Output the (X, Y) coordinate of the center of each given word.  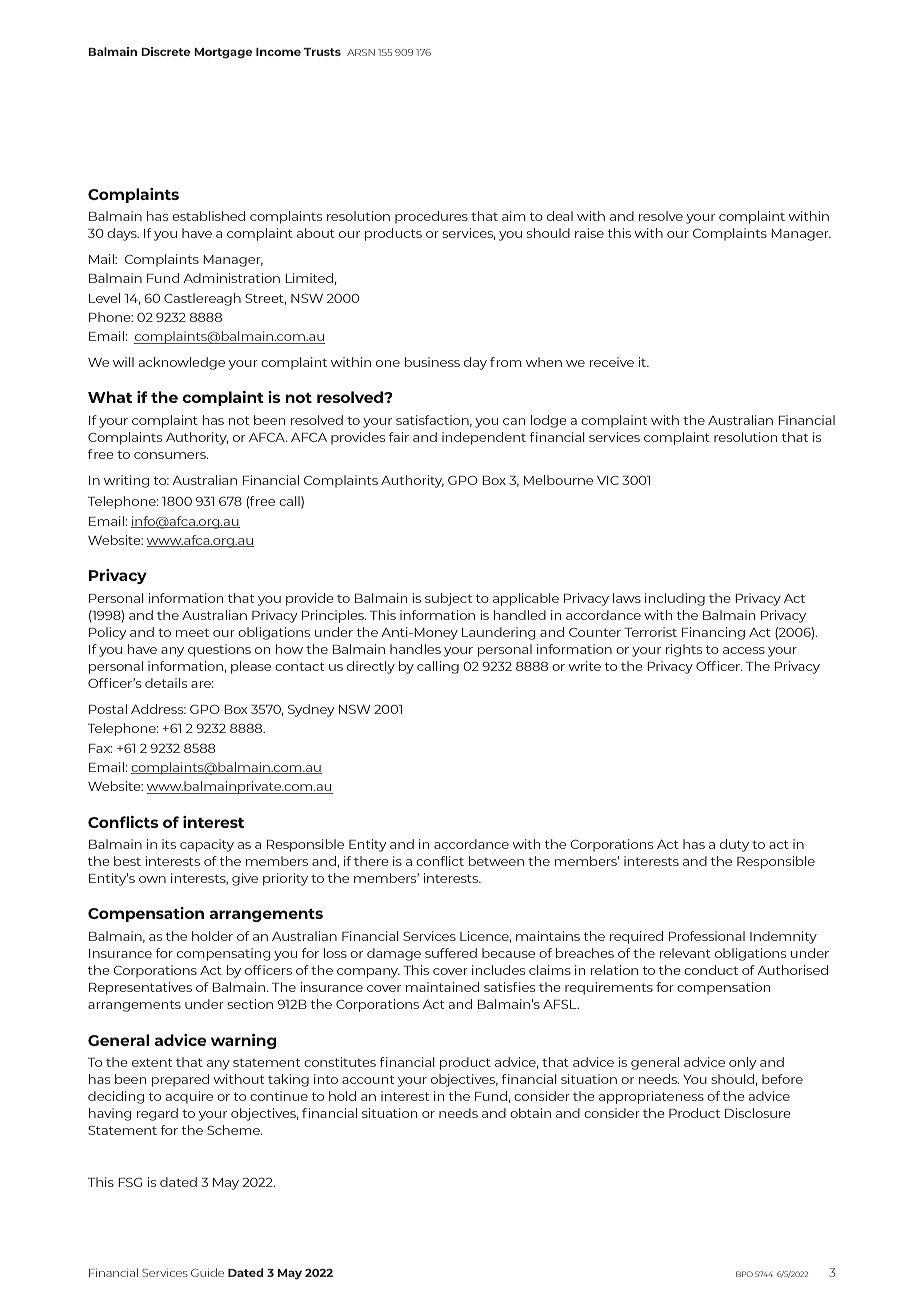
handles (415, 649)
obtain (530, 1113)
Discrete (165, 51)
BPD (744, 1274)
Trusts (322, 52)
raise (589, 233)
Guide (207, 1272)
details (166, 683)
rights (684, 650)
